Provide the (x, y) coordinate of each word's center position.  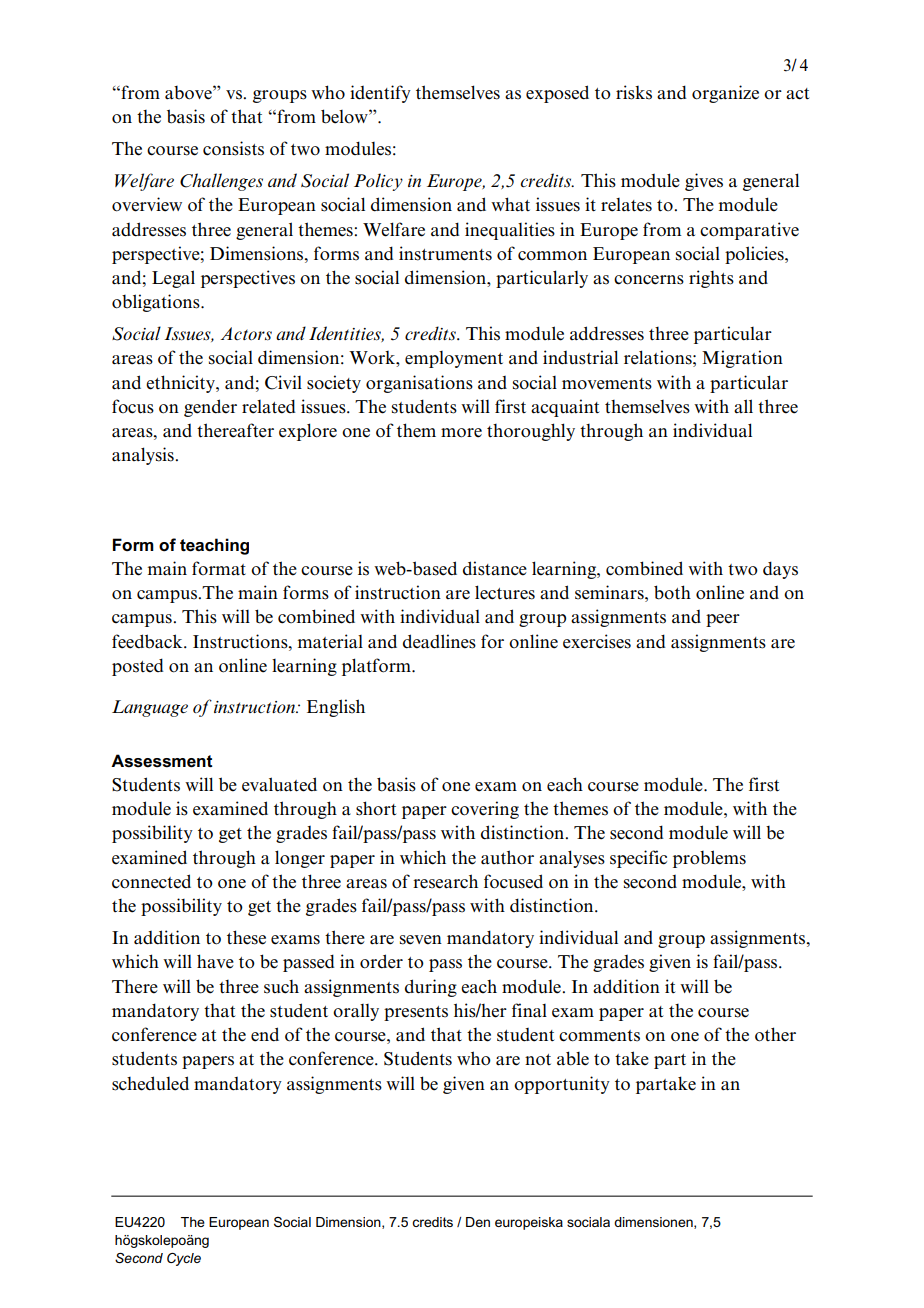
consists (233, 148)
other (775, 1034)
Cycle (184, 1259)
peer (723, 620)
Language (150, 708)
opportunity (562, 1085)
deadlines (439, 641)
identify (380, 94)
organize (725, 94)
